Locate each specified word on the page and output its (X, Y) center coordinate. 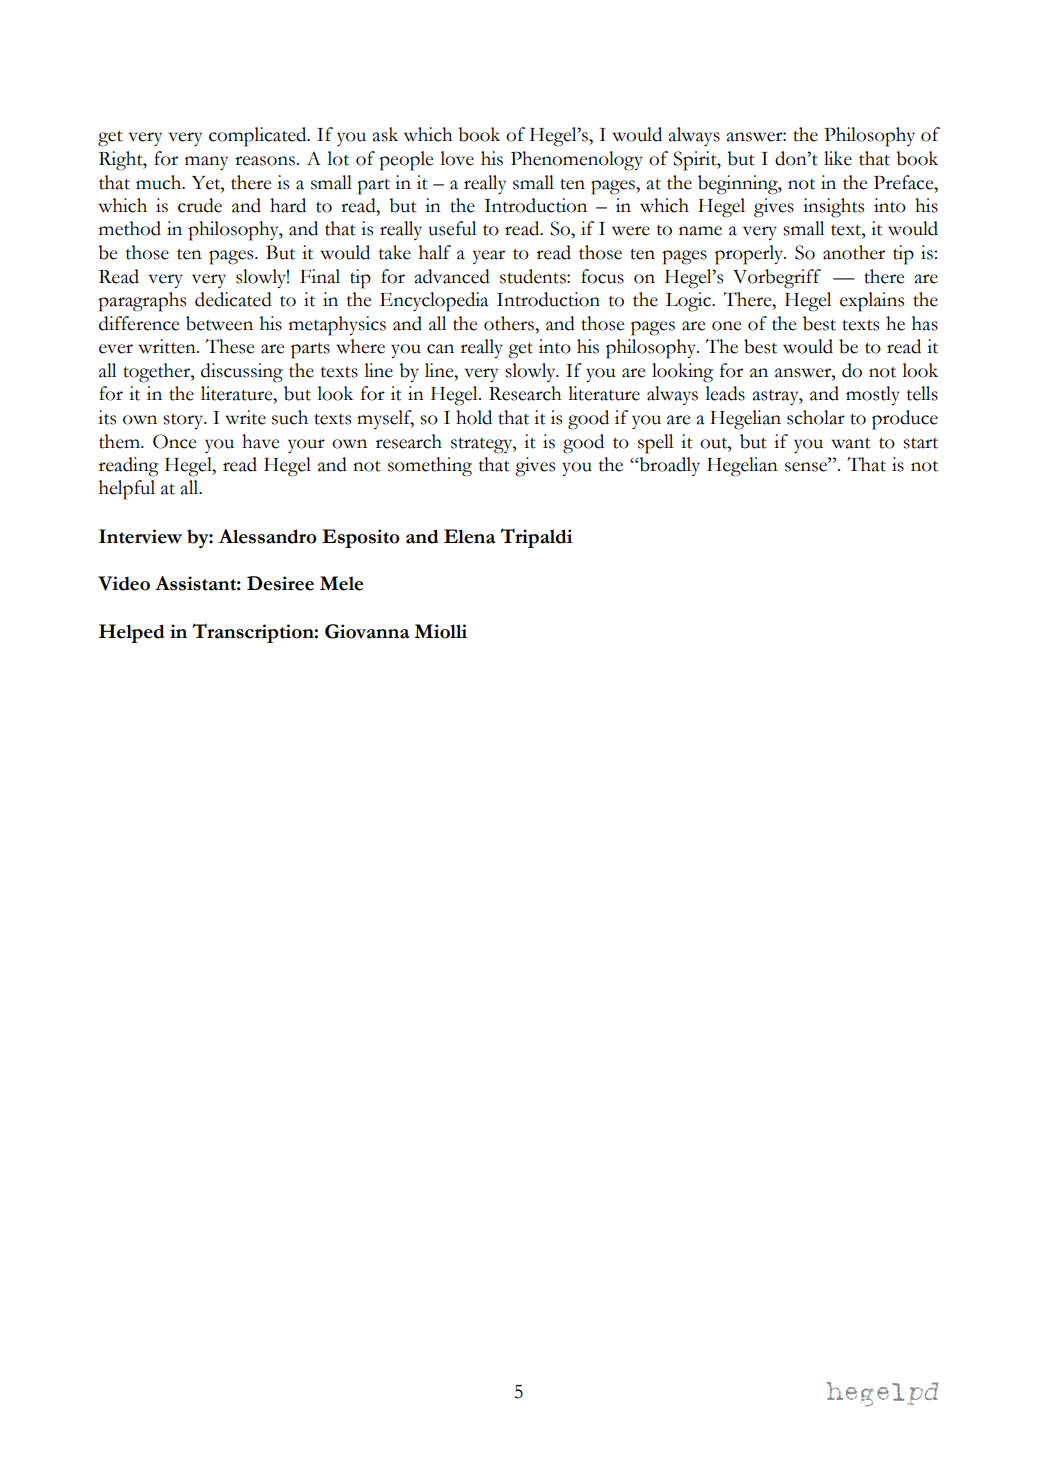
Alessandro (267, 536)
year (489, 257)
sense (807, 466)
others (510, 323)
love (457, 158)
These (230, 346)
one (726, 326)
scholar (816, 417)
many (206, 163)
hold (474, 417)
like (838, 158)
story (184, 421)
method (130, 228)
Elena (469, 536)
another (854, 252)
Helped (131, 633)
